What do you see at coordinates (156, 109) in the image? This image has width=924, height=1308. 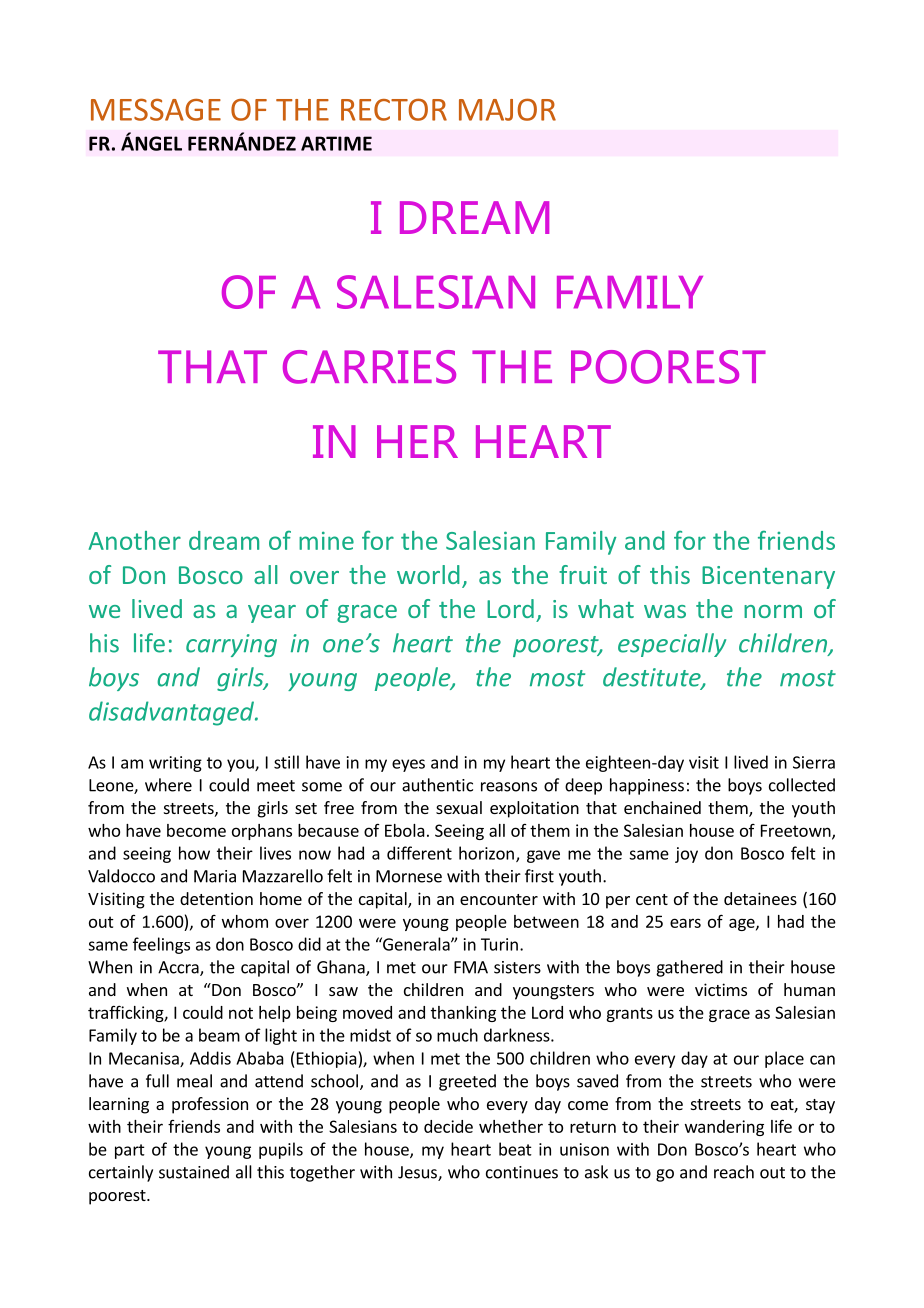 I see `MESSAGE` at bounding box center [156, 109].
